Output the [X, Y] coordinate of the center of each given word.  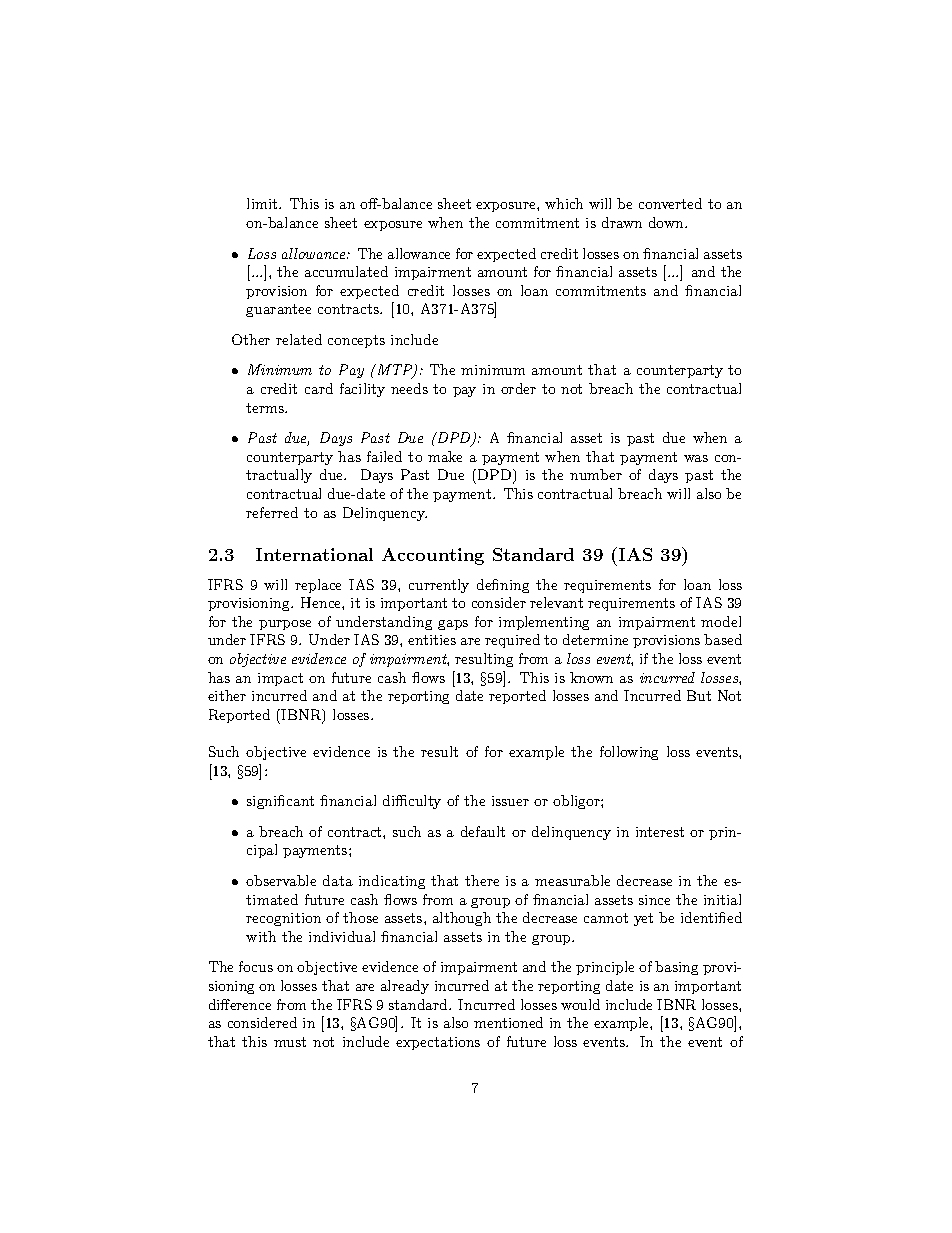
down [667, 222]
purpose [285, 625]
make [445, 456]
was [696, 458]
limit [263, 203]
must [290, 1042]
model [721, 621]
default [483, 831]
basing [676, 968]
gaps [453, 625]
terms [266, 408]
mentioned [508, 1022]
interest [660, 832]
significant [280, 802]
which [564, 203]
